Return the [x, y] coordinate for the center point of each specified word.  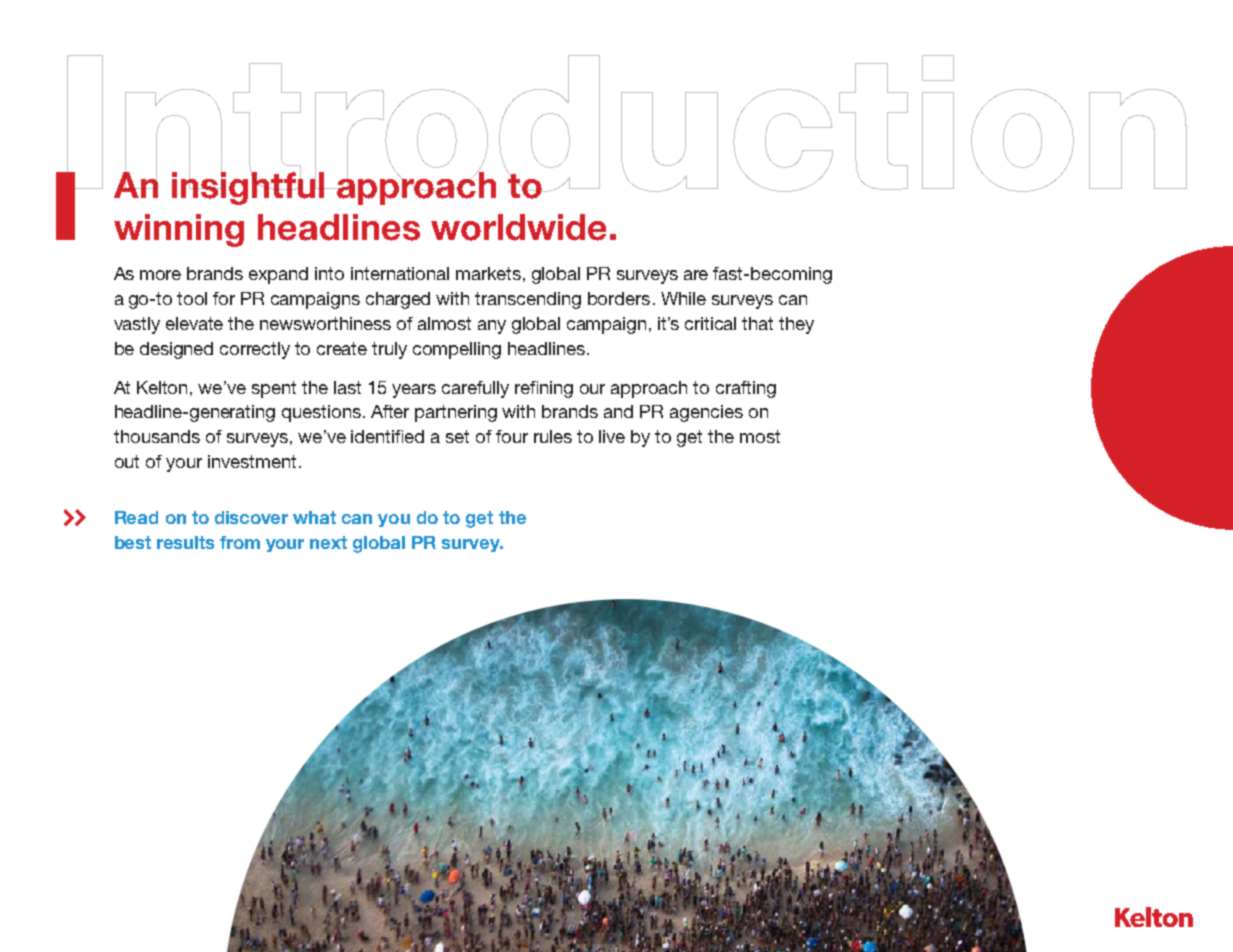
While [683, 298]
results [185, 542]
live [612, 436]
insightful [249, 187]
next [328, 542]
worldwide [518, 227]
